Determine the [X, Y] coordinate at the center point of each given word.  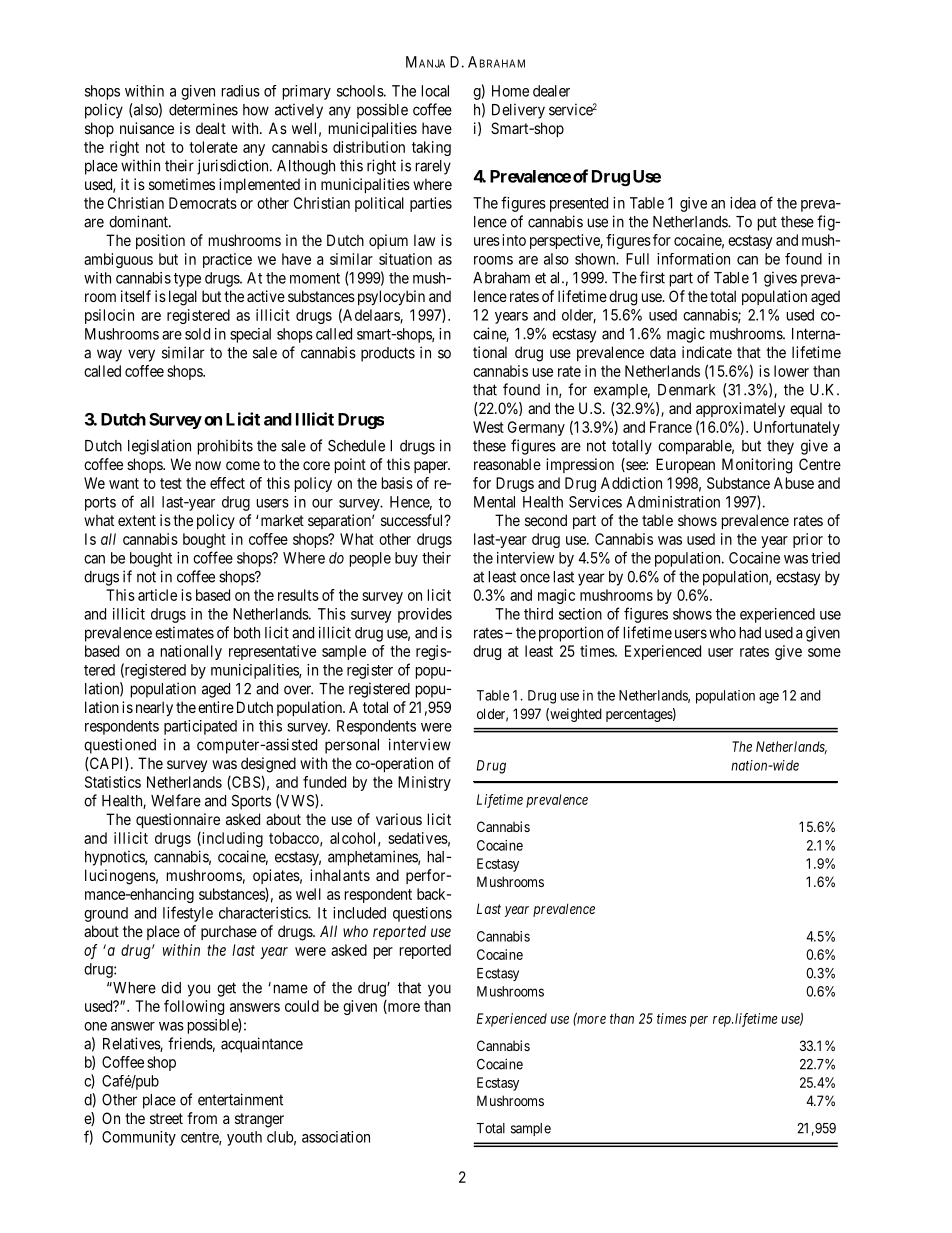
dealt [211, 128]
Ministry [424, 783]
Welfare [176, 800]
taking [431, 148]
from [202, 1118]
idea [743, 203]
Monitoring [757, 466]
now [208, 465]
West [488, 427]
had [750, 633]
